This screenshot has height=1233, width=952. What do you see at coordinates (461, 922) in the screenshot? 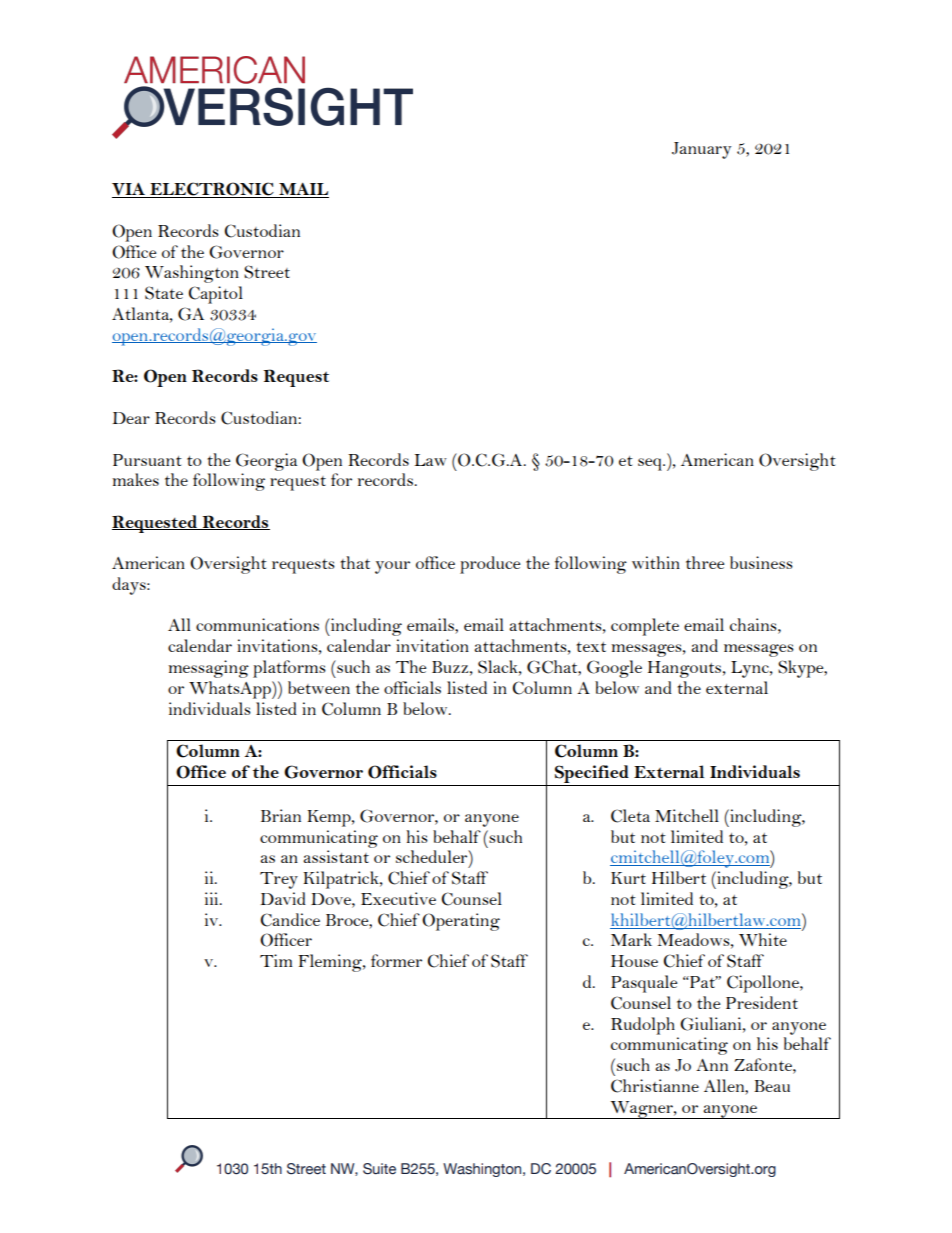
I see `Operating` at bounding box center [461, 922].
